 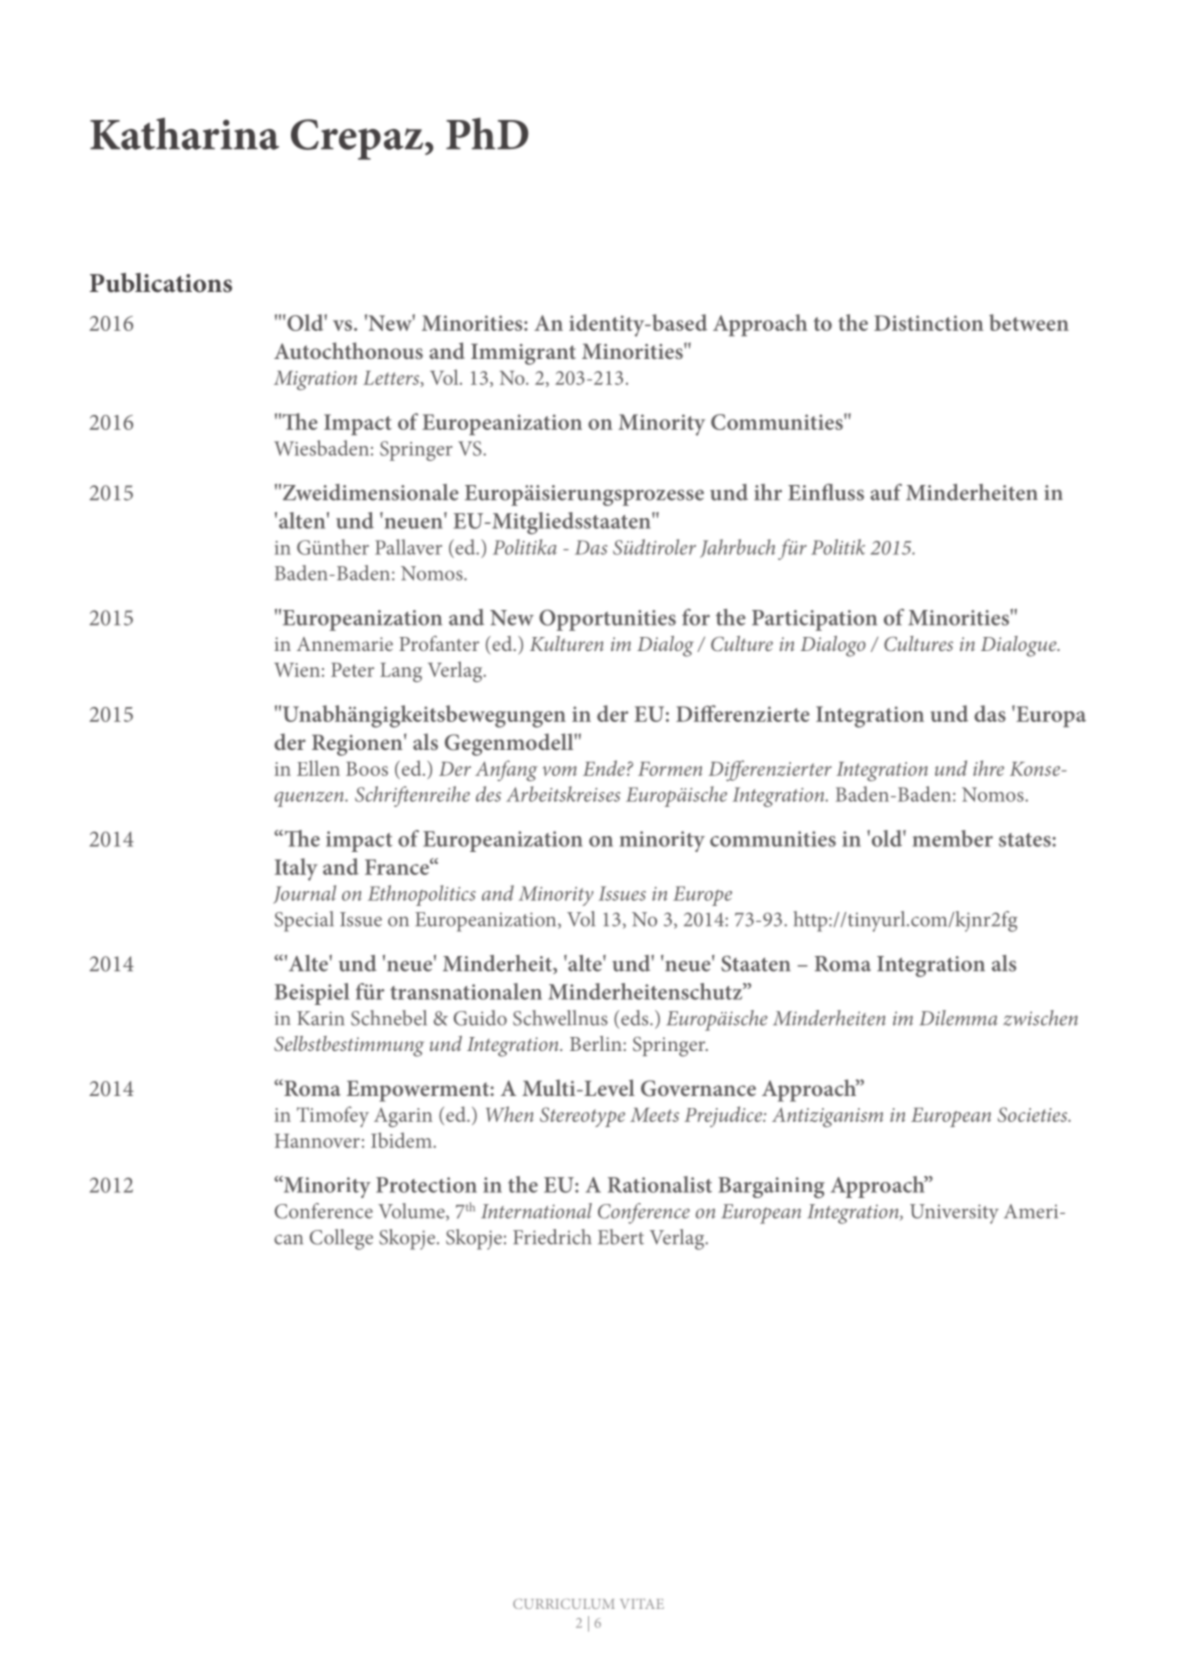 I want to click on VITAE, so click(x=642, y=1604).
